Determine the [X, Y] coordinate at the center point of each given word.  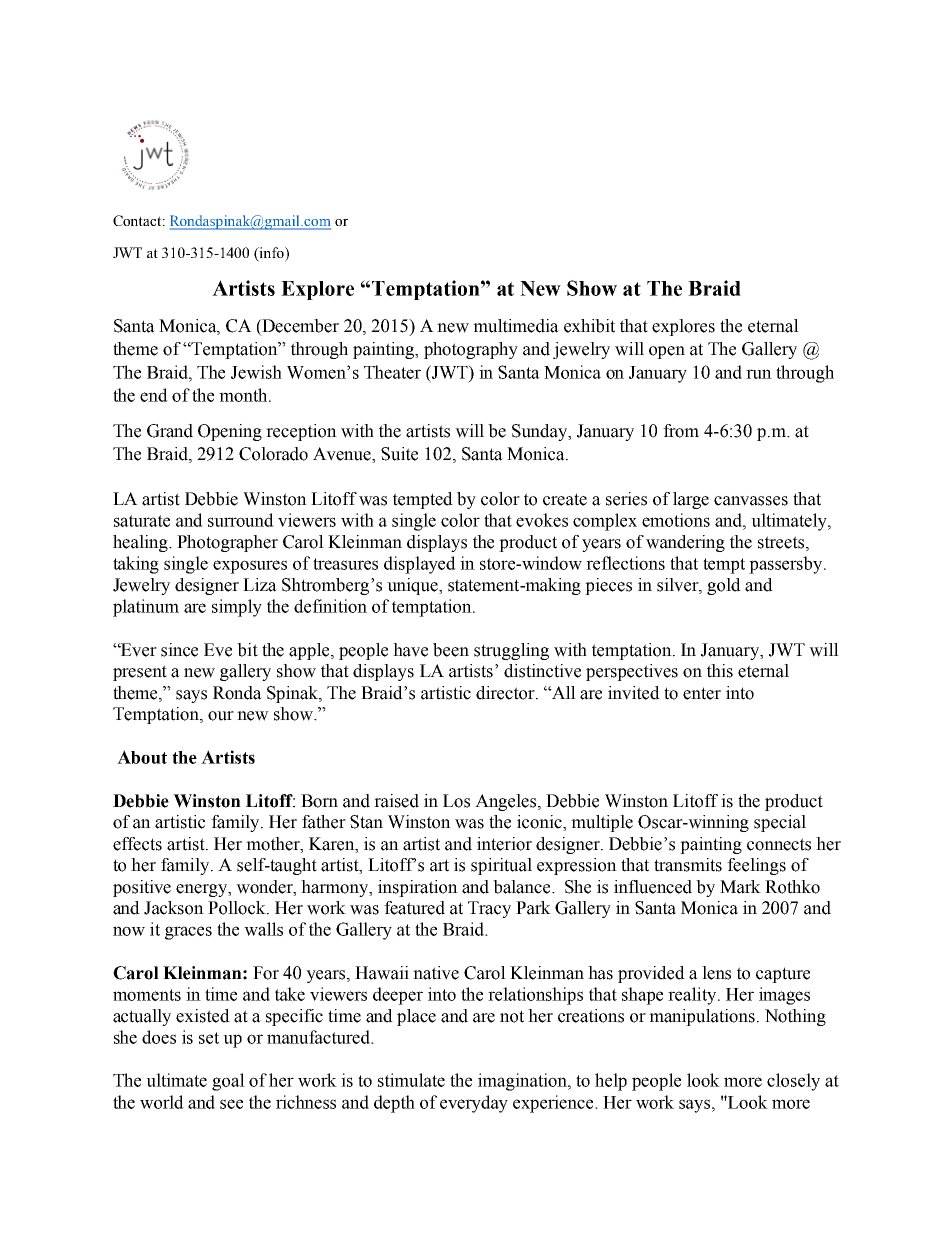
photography [471, 350]
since [179, 650]
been [451, 650]
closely [793, 1082]
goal [228, 1082]
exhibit [589, 326]
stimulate [411, 1080]
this [720, 671]
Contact [138, 220]
